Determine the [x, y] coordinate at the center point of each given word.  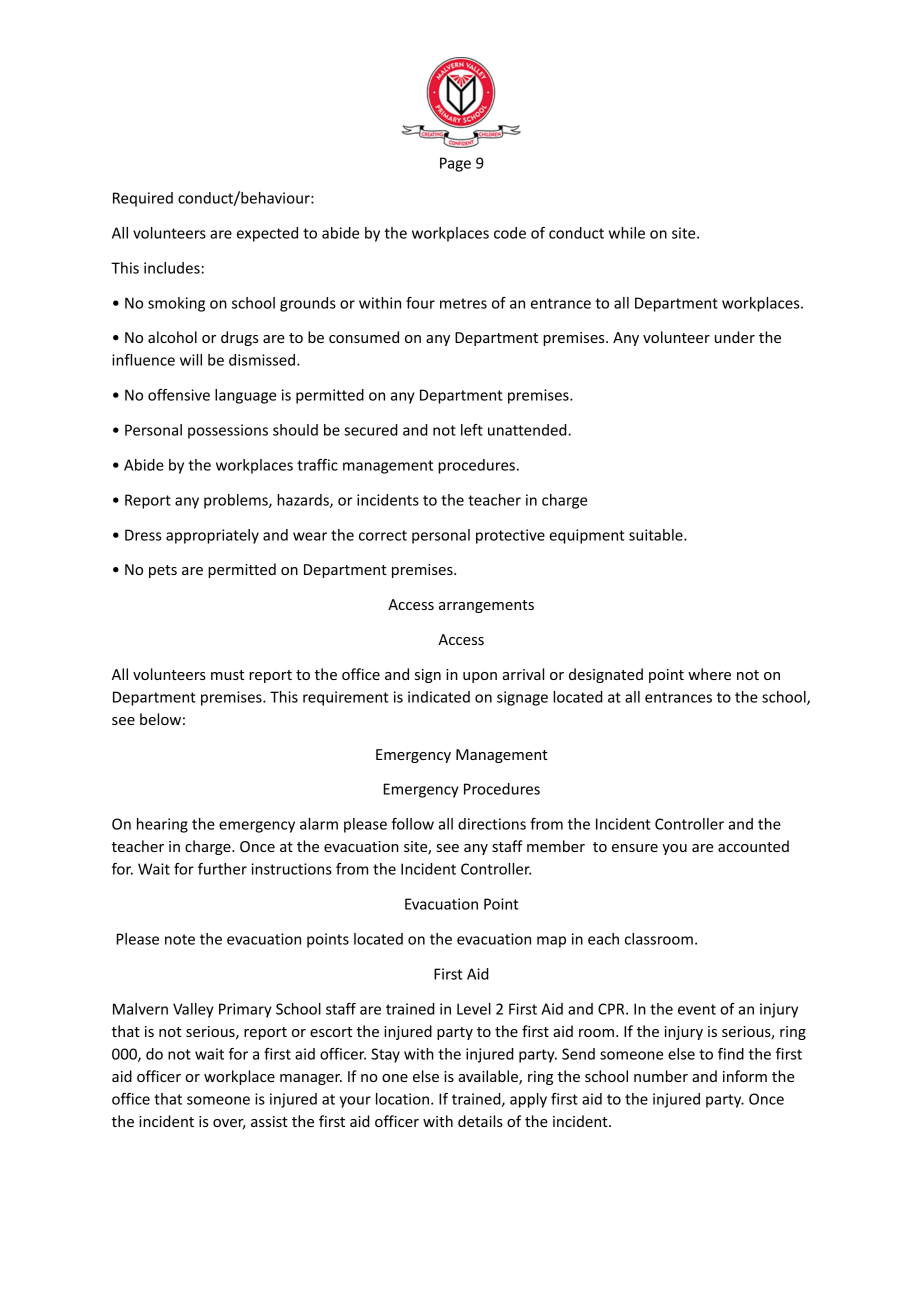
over [229, 1124]
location [402, 1099]
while [627, 233]
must [227, 675]
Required [143, 199]
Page [455, 164]
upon [480, 677]
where [709, 674]
